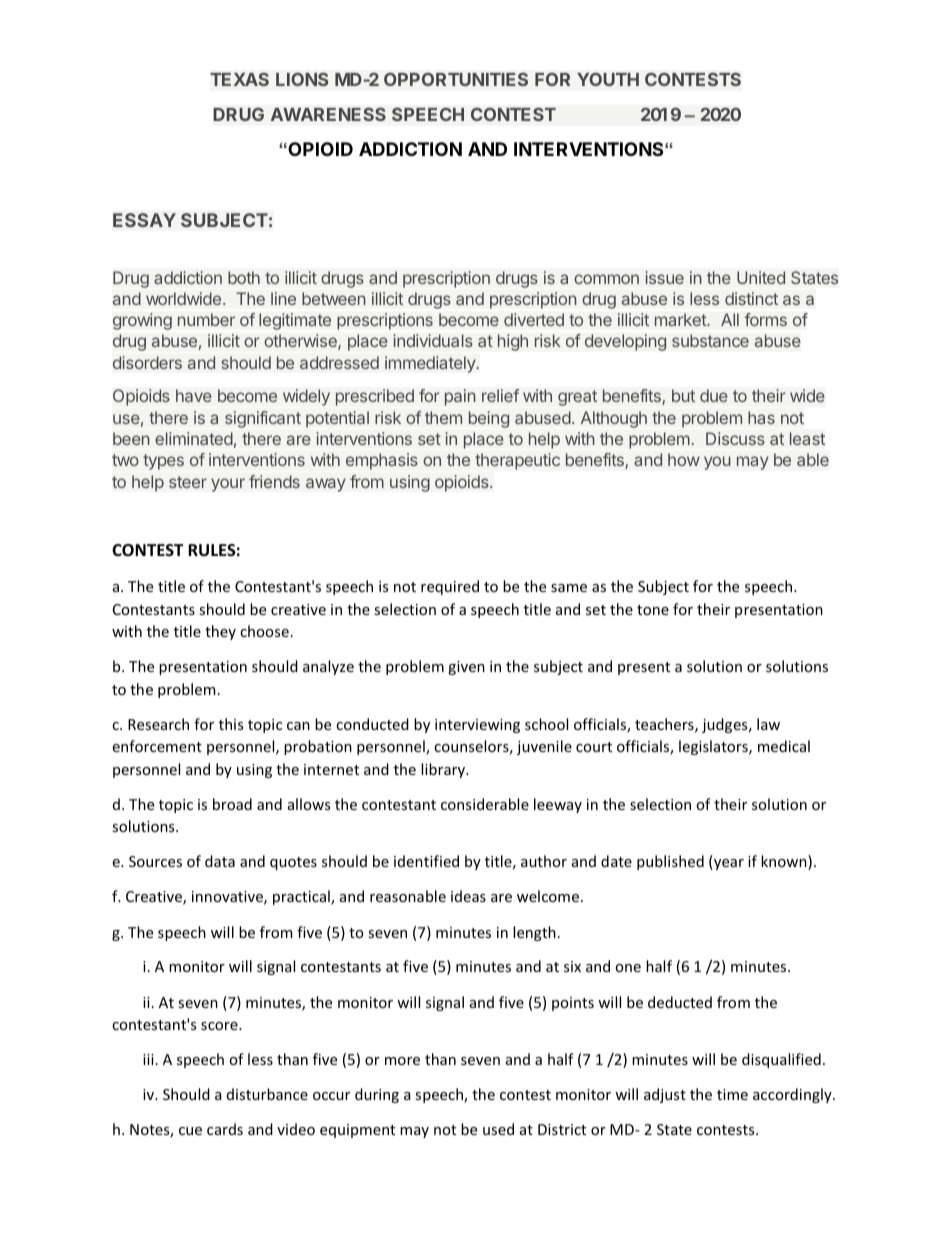 The height and width of the screenshot is (1233, 952). I want to click on TEXAS, so click(239, 79).
